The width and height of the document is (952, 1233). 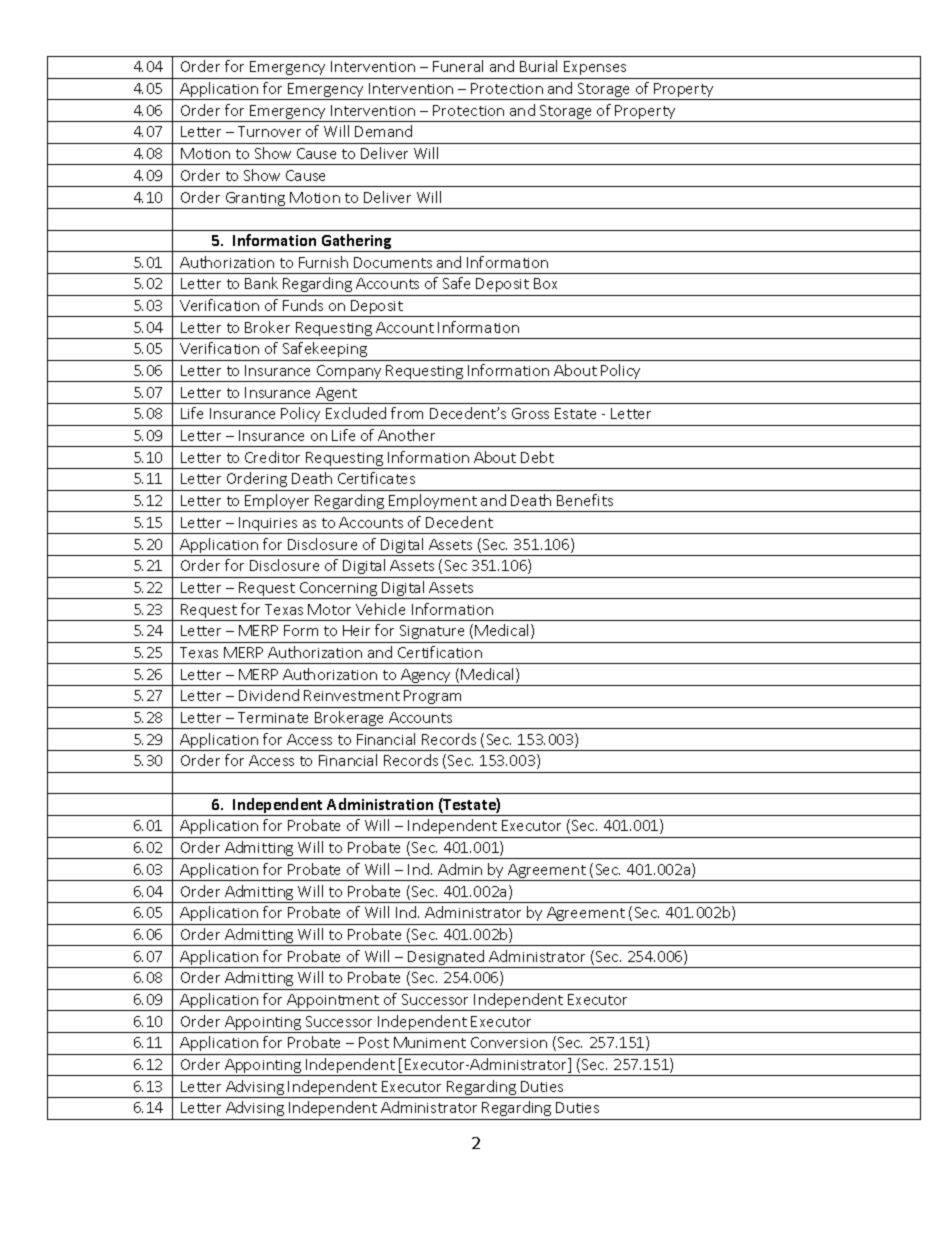 I want to click on Conversion, so click(x=509, y=1042).
